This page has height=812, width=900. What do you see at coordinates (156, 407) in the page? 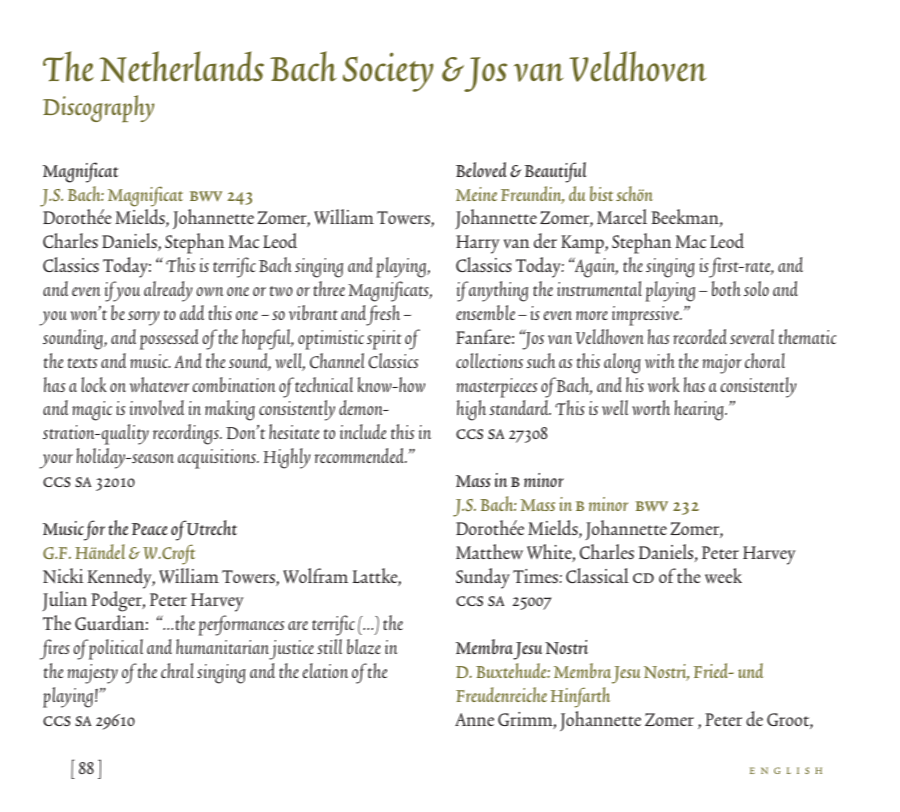
I see `involved` at bounding box center [156, 407].
